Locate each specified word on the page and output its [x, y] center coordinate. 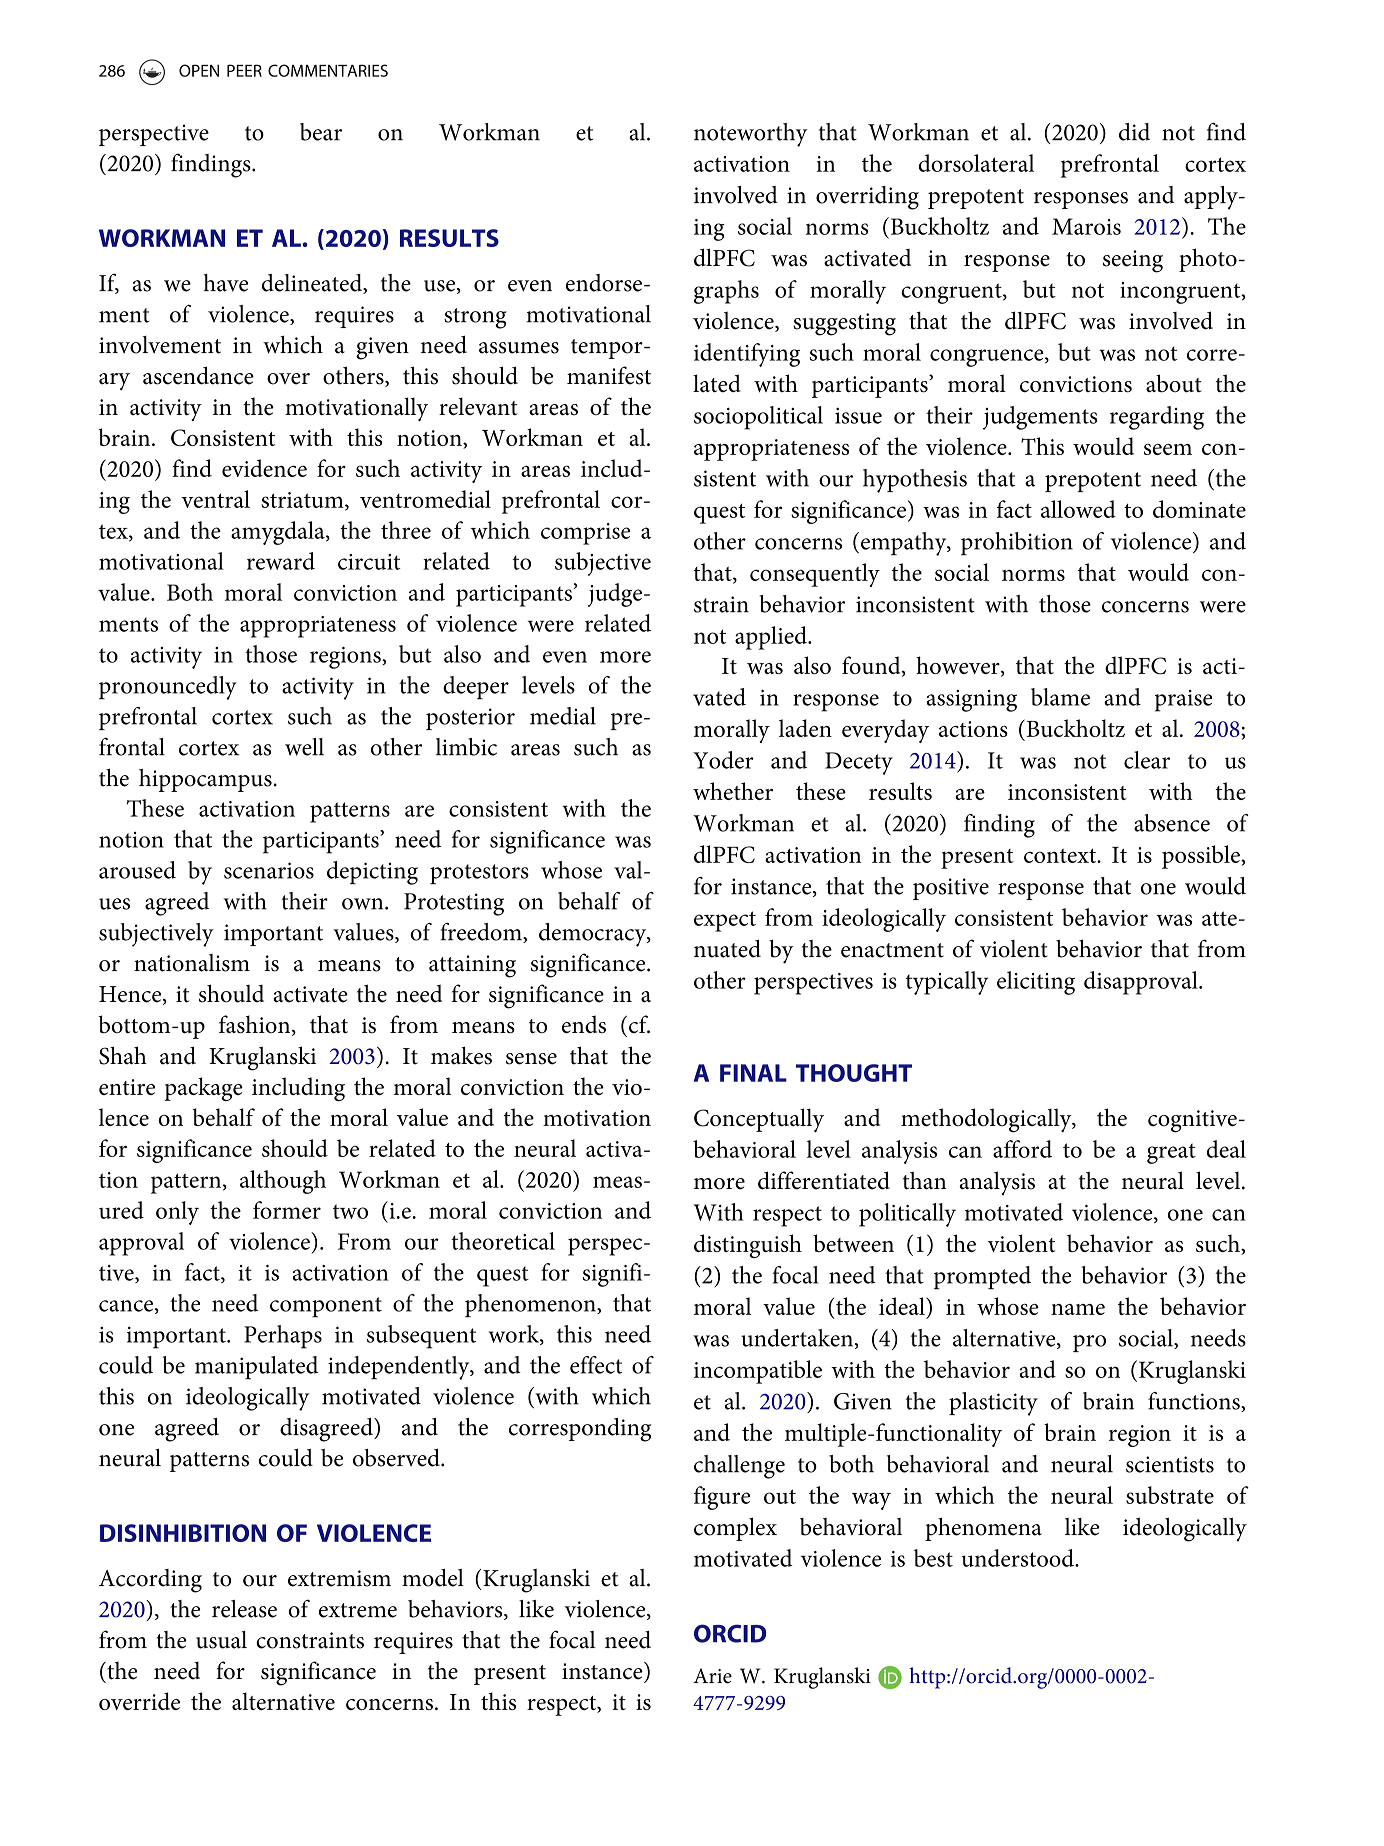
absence [1172, 823]
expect [725, 921]
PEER [244, 70]
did [1134, 132]
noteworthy [751, 135]
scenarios [269, 870]
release [244, 1609]
